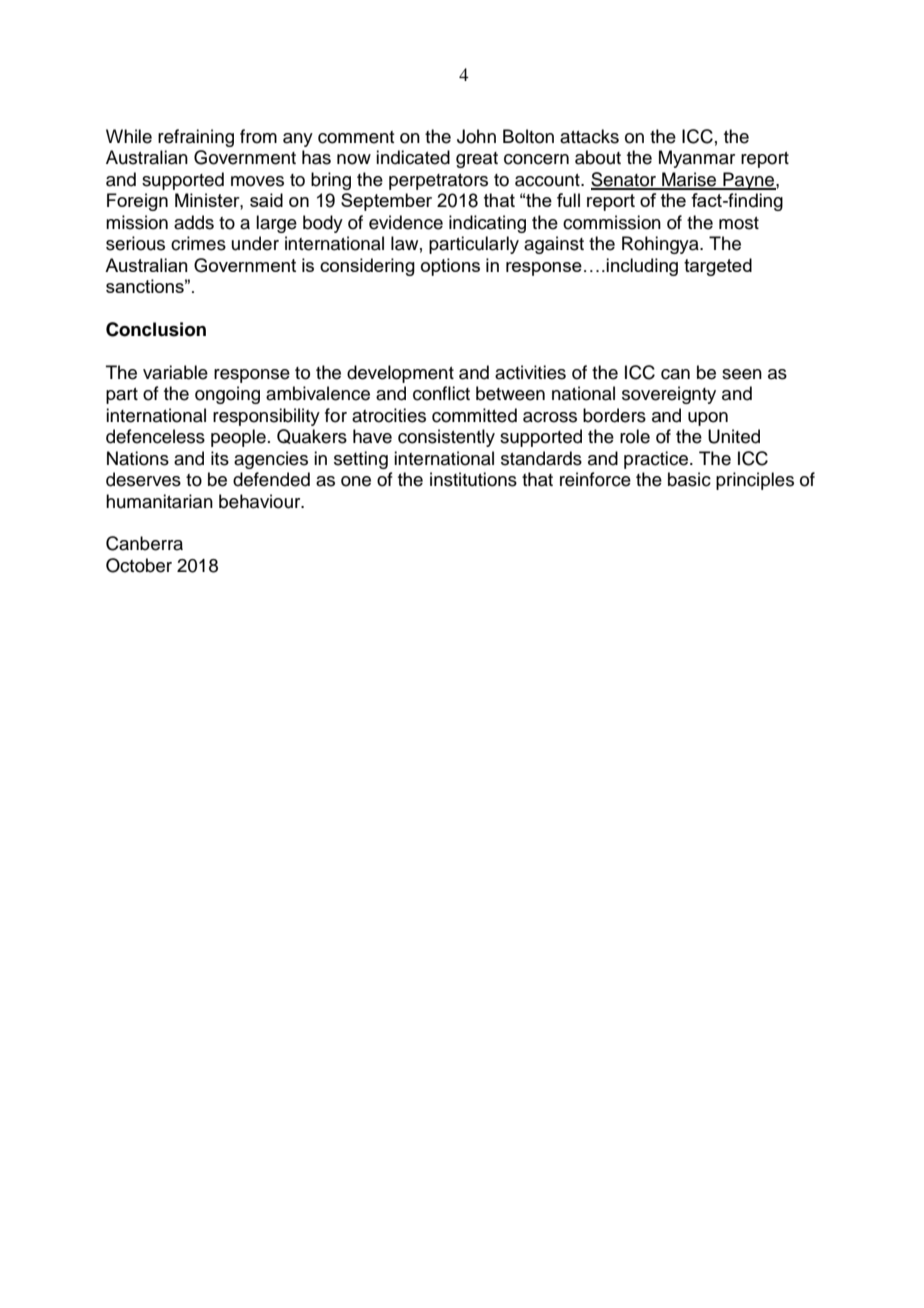 The width and height of the page is (924, 1308). I want to click on variable, so click(175, 372).
